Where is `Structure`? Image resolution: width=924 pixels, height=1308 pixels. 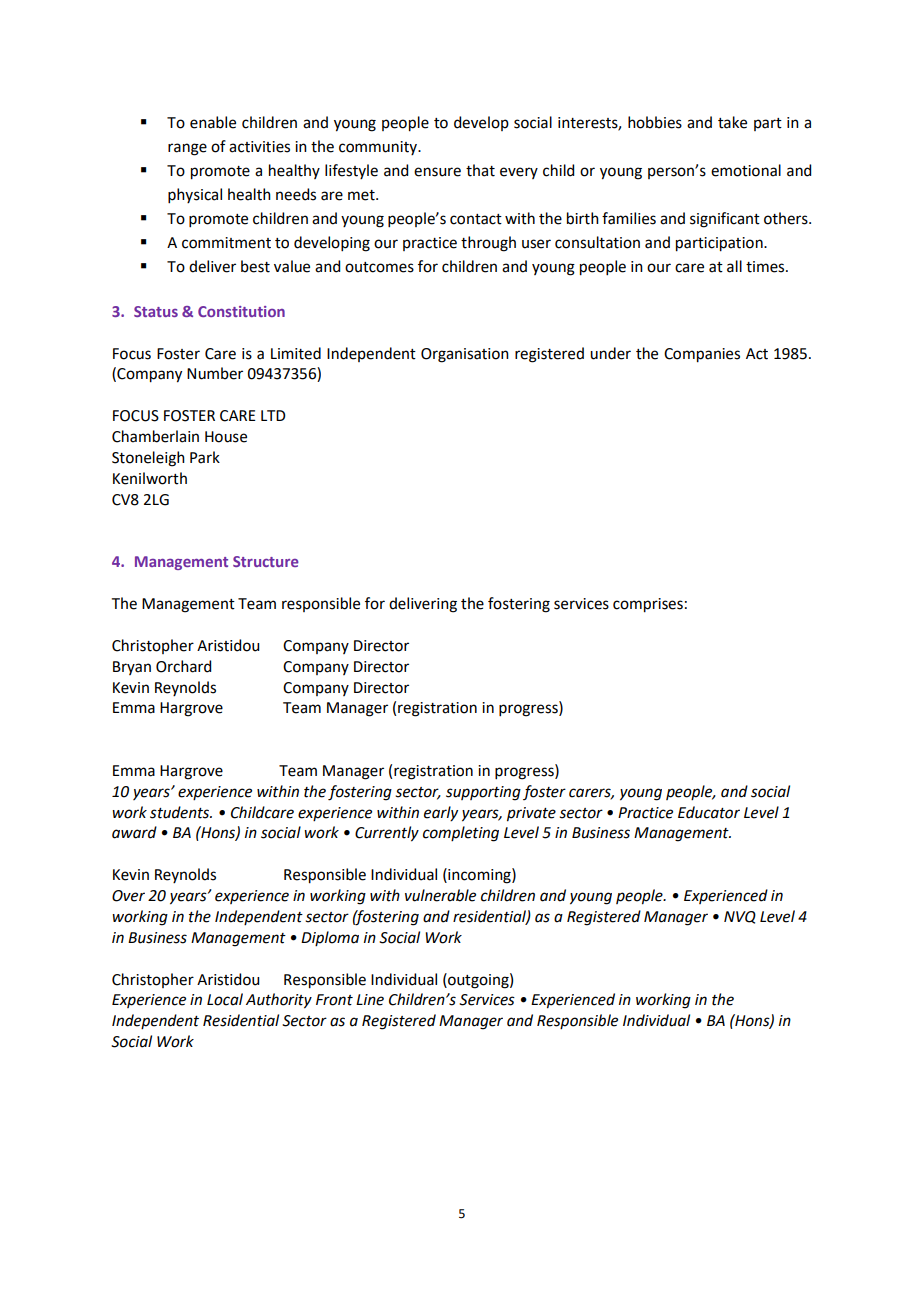 Structure is located at coordinates (266, 561).
